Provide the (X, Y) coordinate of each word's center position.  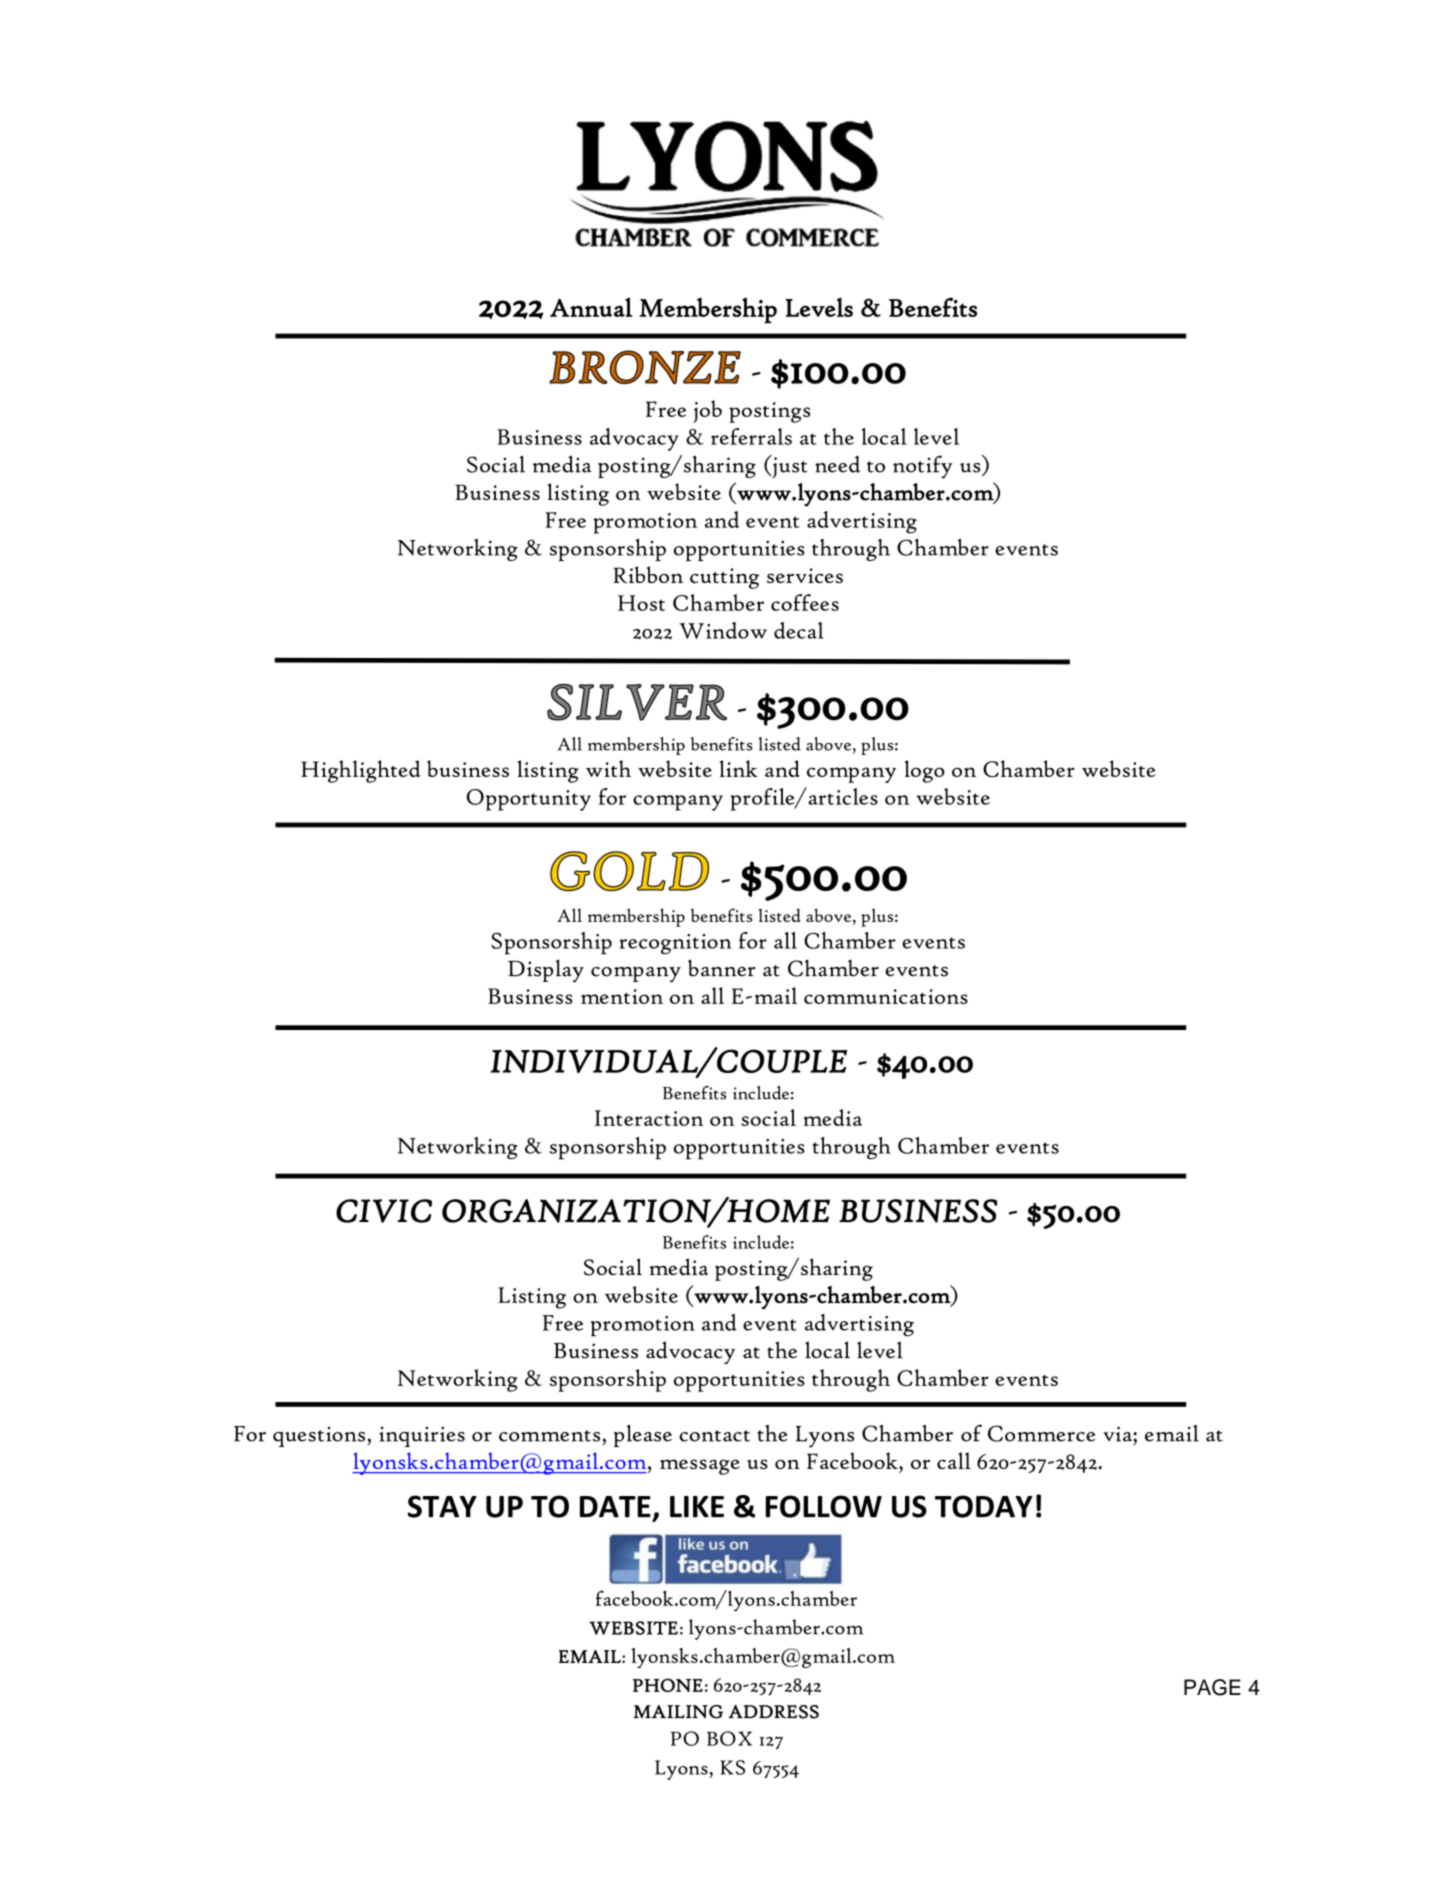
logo (925, 771)
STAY (442, 1506)
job (707, 411)
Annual (591, 307)
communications (886, 996)
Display (546, 971)
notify (923, 467)
